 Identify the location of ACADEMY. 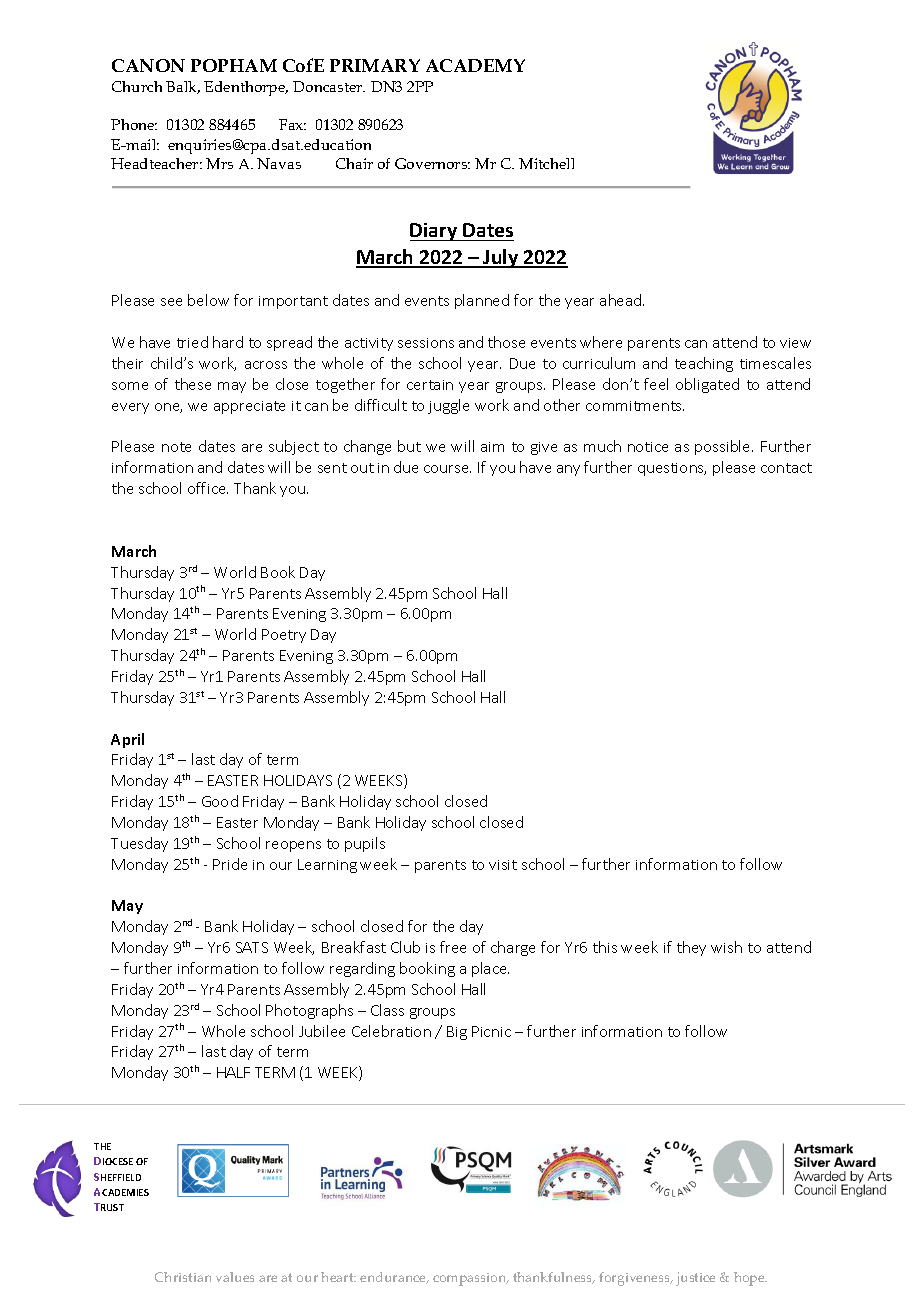
(475, 65).
